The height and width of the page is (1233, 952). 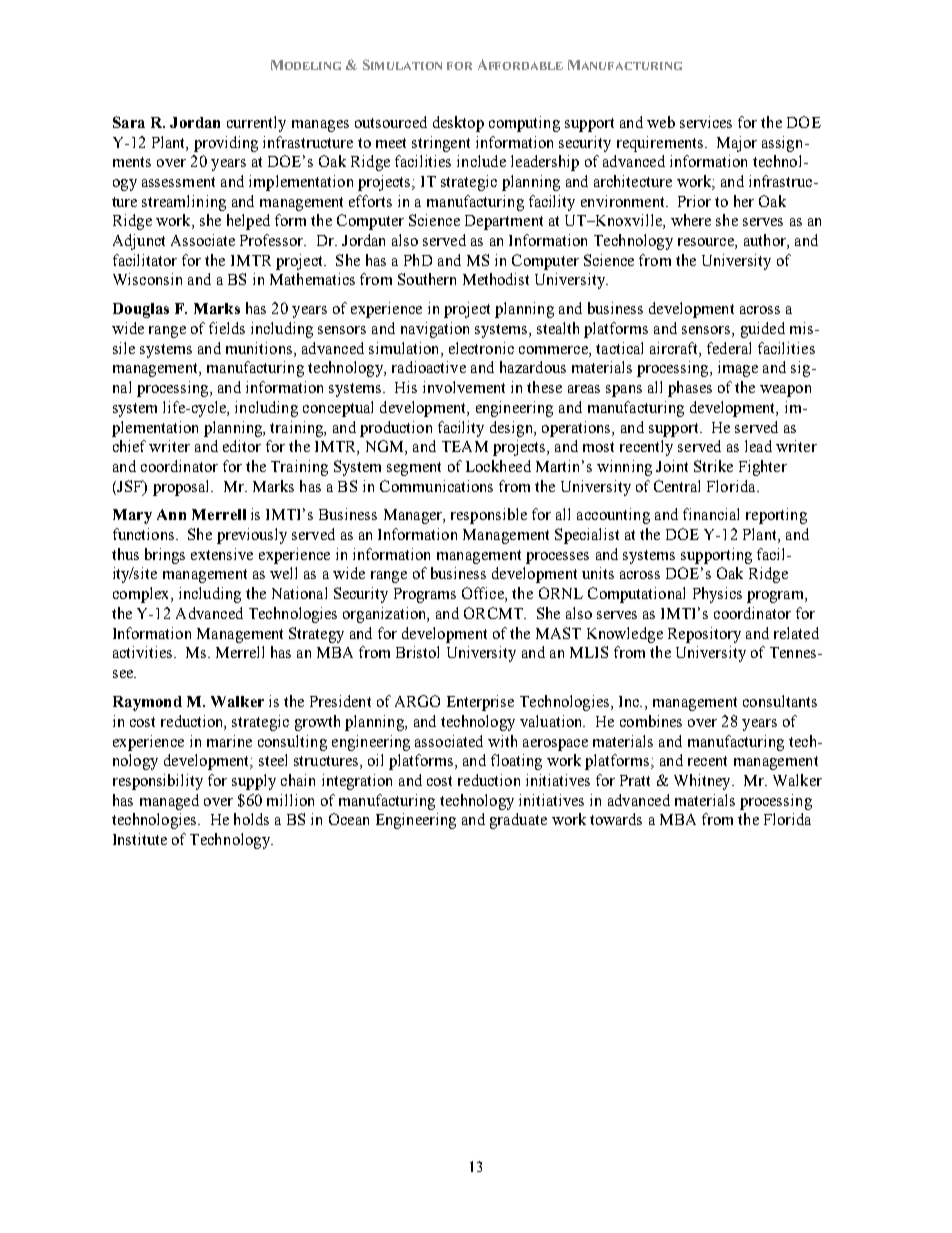 I want to click on providing, so click(x=226, y=144).
